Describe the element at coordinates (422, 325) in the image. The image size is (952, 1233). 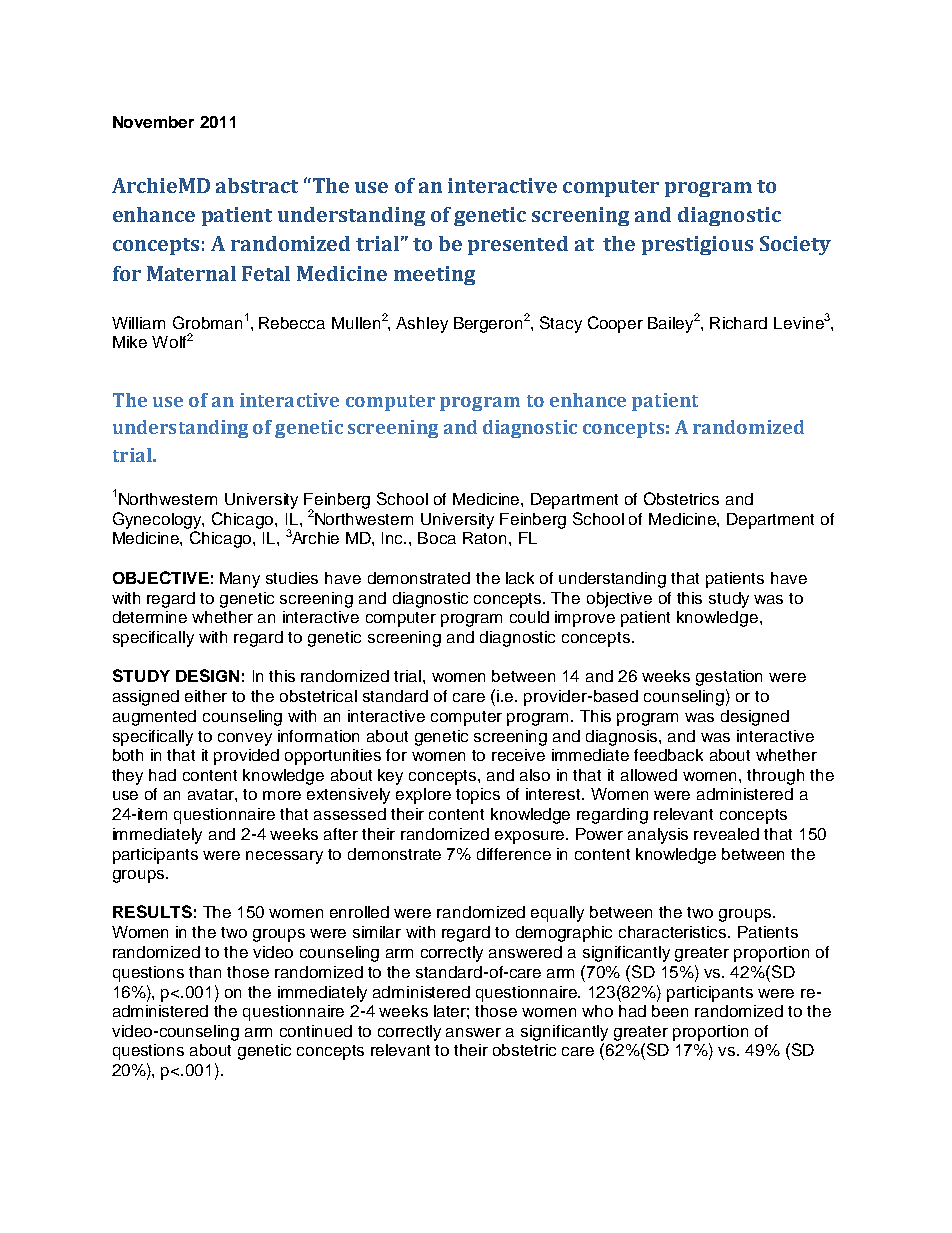
I see `Ashley` at that location.
